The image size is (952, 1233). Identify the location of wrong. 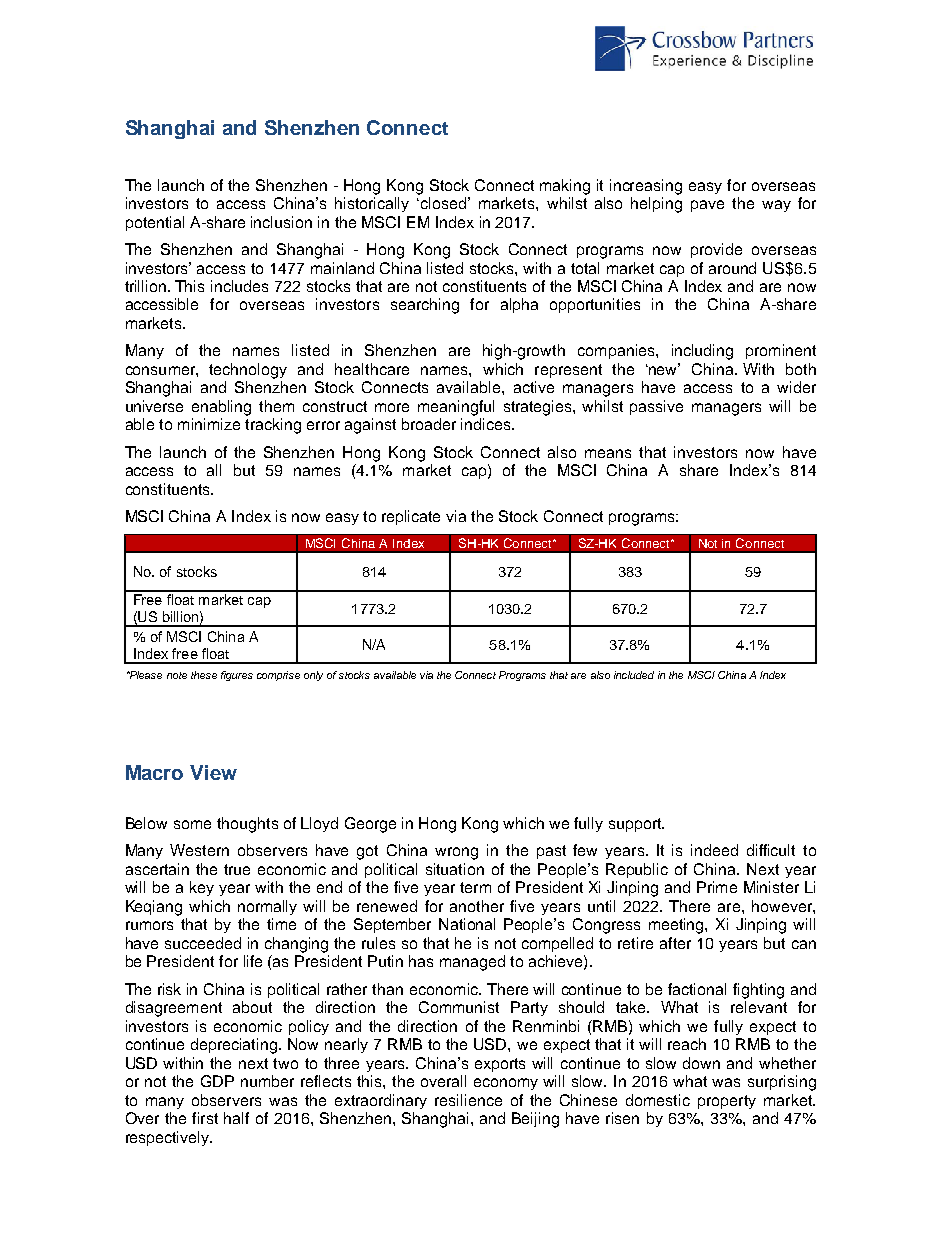
(456, 853).
